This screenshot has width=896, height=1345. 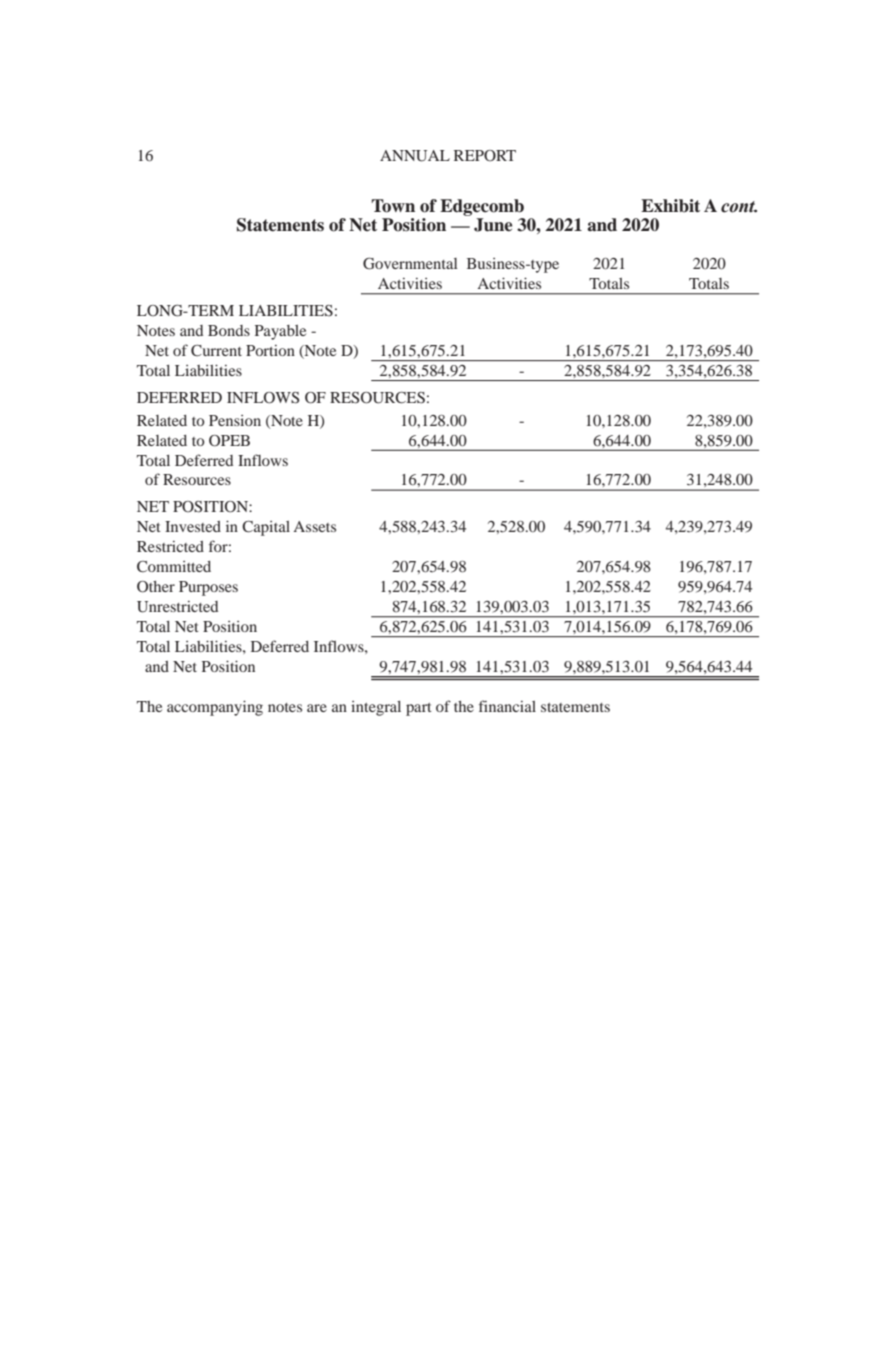 What do you see at coordinates (507, 706) in the screenshot?
I see `financial` at bounding box center [507, 706].
